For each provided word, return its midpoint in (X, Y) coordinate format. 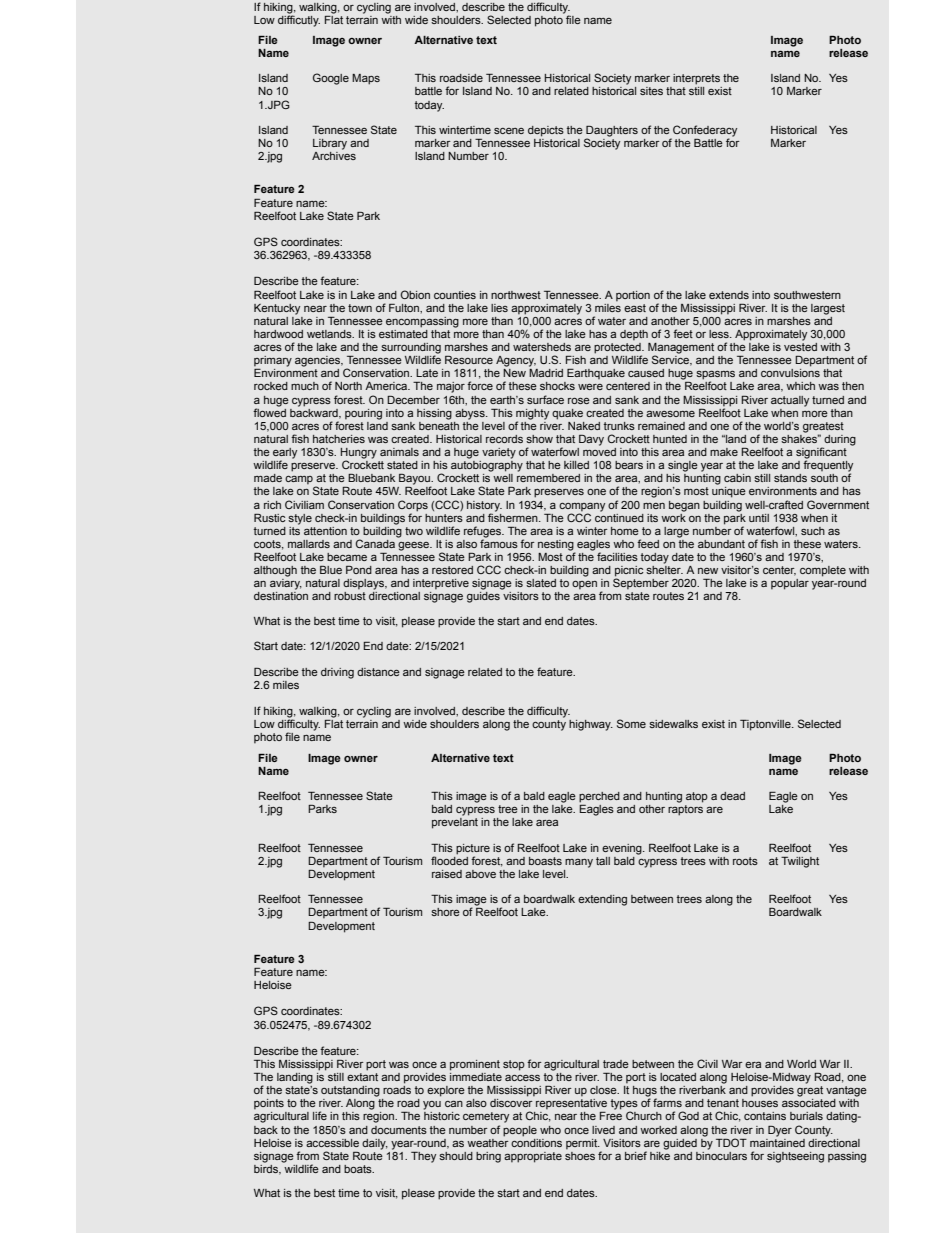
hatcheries (339, 439)
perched (599, 797)
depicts (546, 131)
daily (375, 1144)
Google (331, 79)
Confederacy (704, 132)
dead (732, 796)
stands (790, 478)
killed (576, 465)
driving (337, 673)
